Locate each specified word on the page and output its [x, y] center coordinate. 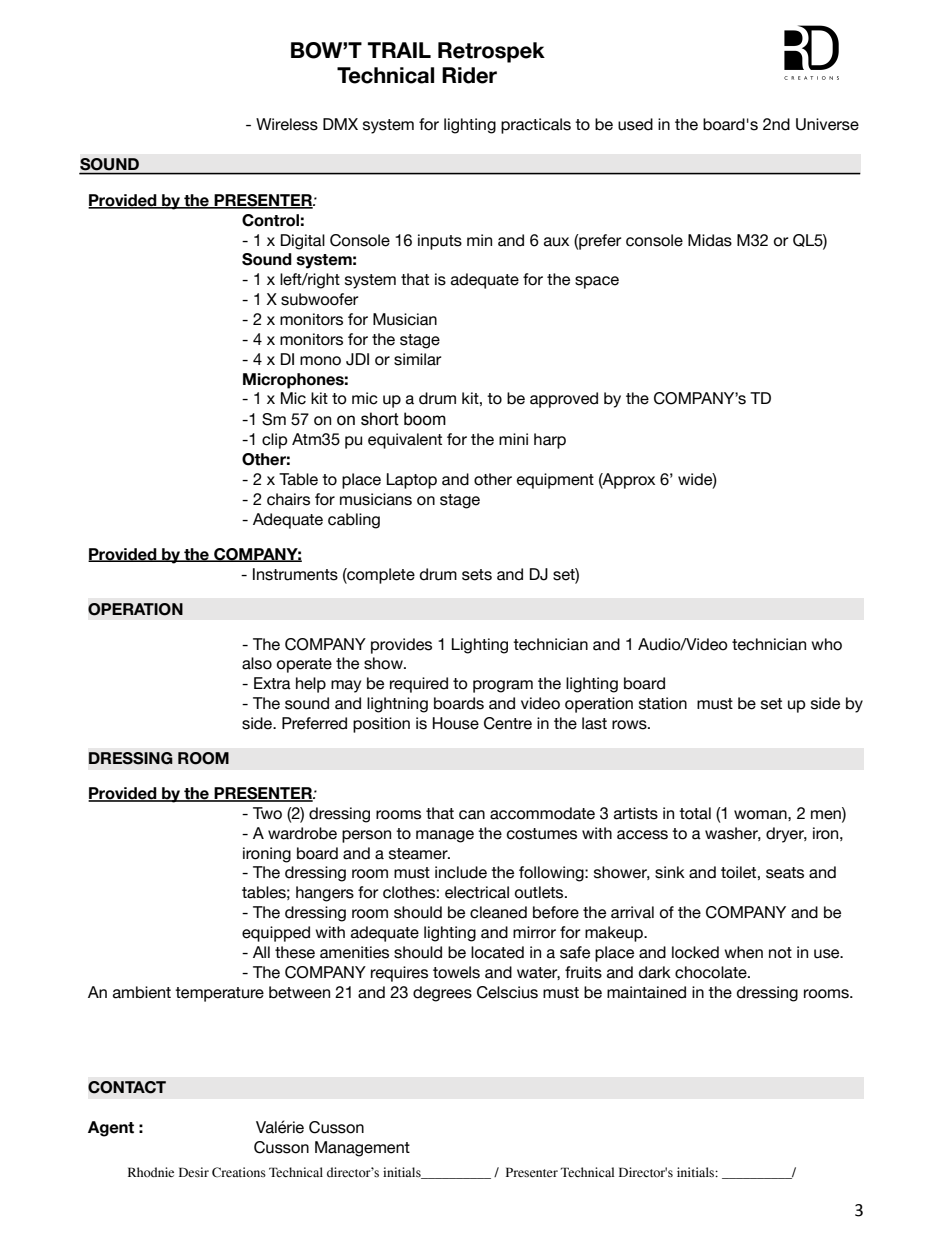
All [261, 952]
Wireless [287, 124]
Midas [710, 240]
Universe [827, 124]
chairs [288, 499]
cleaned [498, 912]
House [456, 723]
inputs [440, 242]
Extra [272, 683]
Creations [239, 1172]
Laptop [412, 481]
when [743, 952]
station [663, 703]
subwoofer [319, 299]
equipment [555, 481]
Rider [469, 75]
